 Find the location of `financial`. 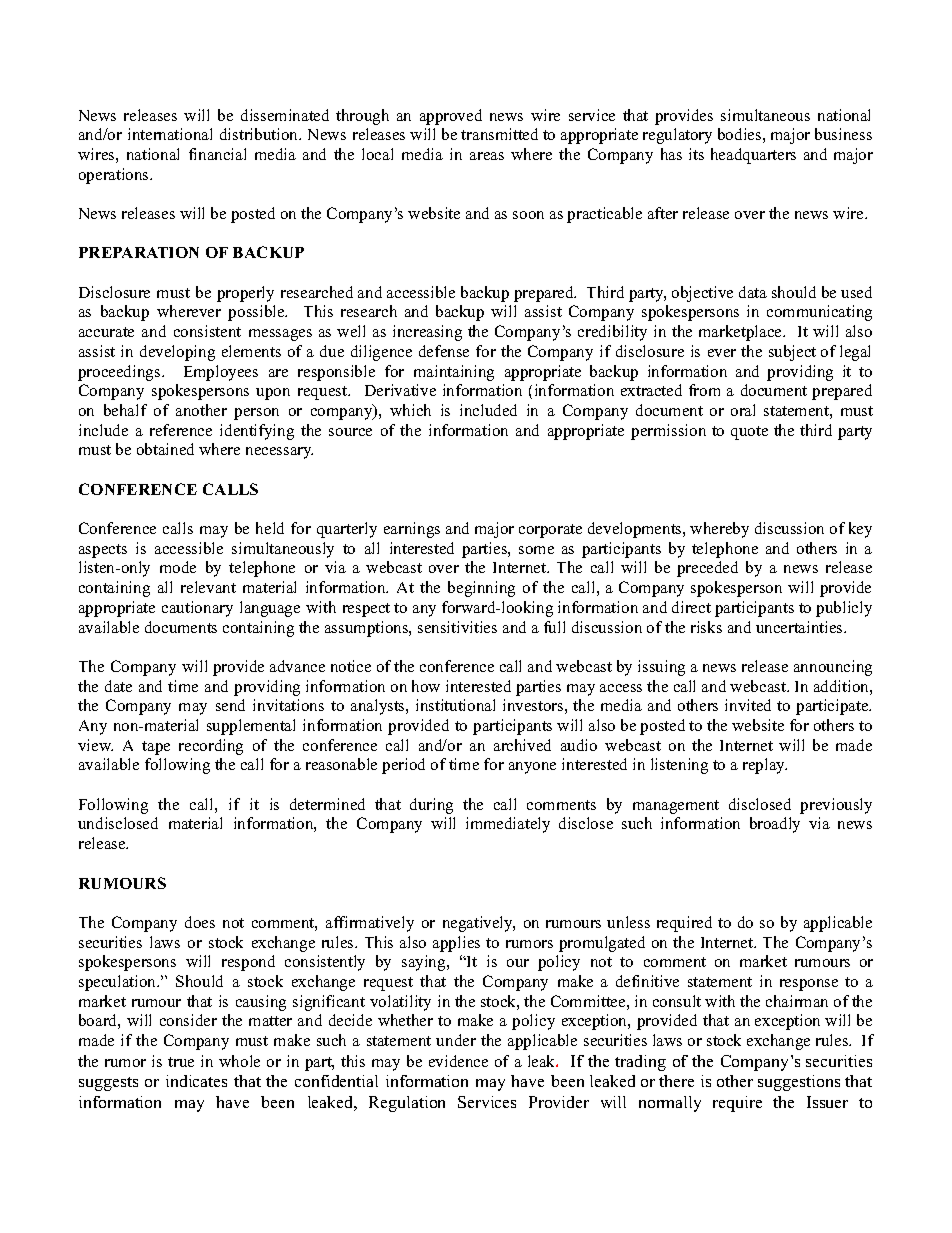

financial is located at coordinates (217, 154).
